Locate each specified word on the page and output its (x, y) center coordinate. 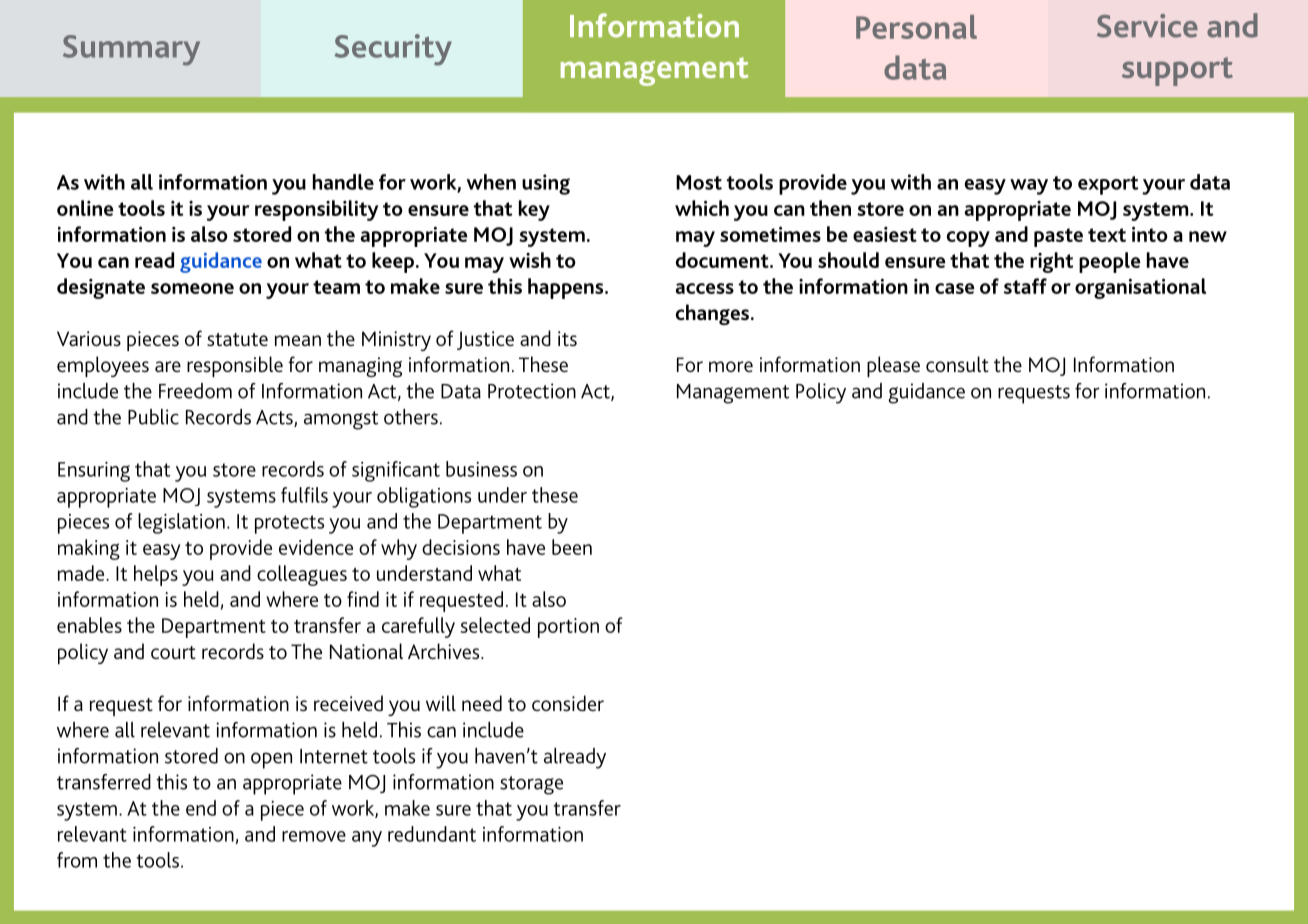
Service (1147, 26)
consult (957, 364)
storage (531, 785)
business (481, 469)
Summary (131, 50)
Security (393, 50)
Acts (275, 418)
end (201, 808)
